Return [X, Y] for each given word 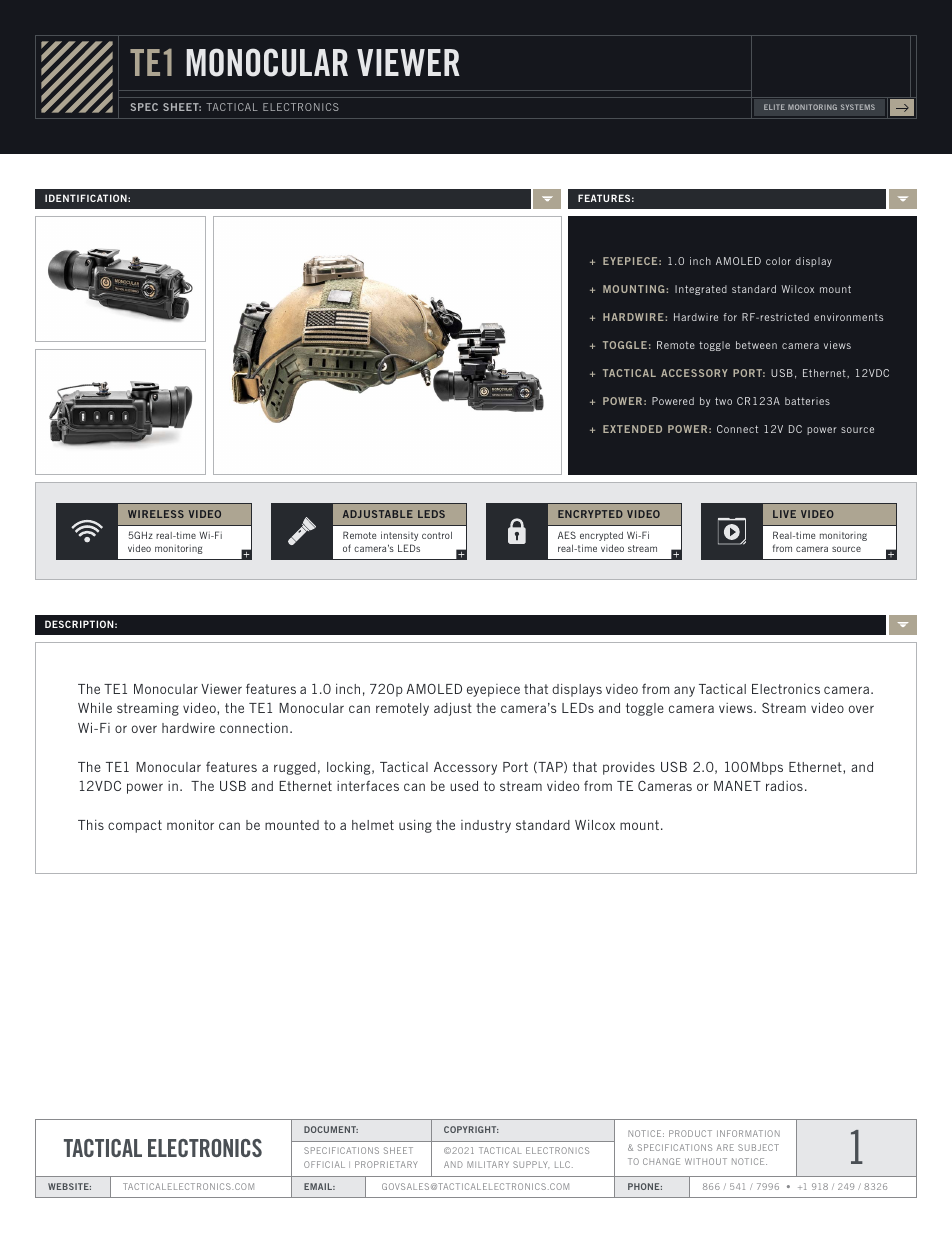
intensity [399, 536]
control [437, 535]
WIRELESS [156, 514]
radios [784, 786]
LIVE [784, 514]
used [464, 786]
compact [135, 826]
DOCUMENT [331, 1129]
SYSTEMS [858, 107]
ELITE [774, 107]
